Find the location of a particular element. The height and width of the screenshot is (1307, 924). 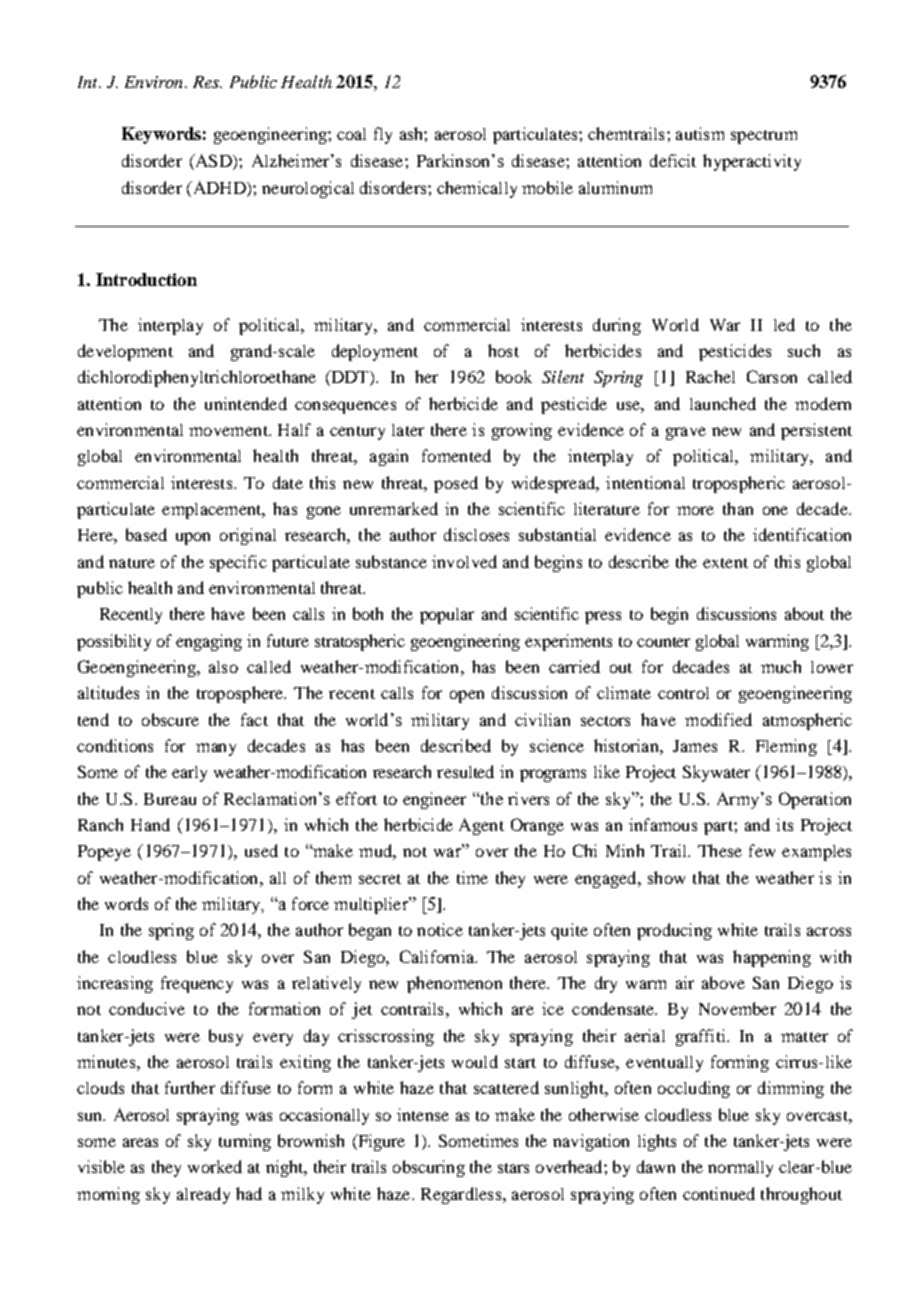

hyperactivity is located at coordinates (752, 162).
